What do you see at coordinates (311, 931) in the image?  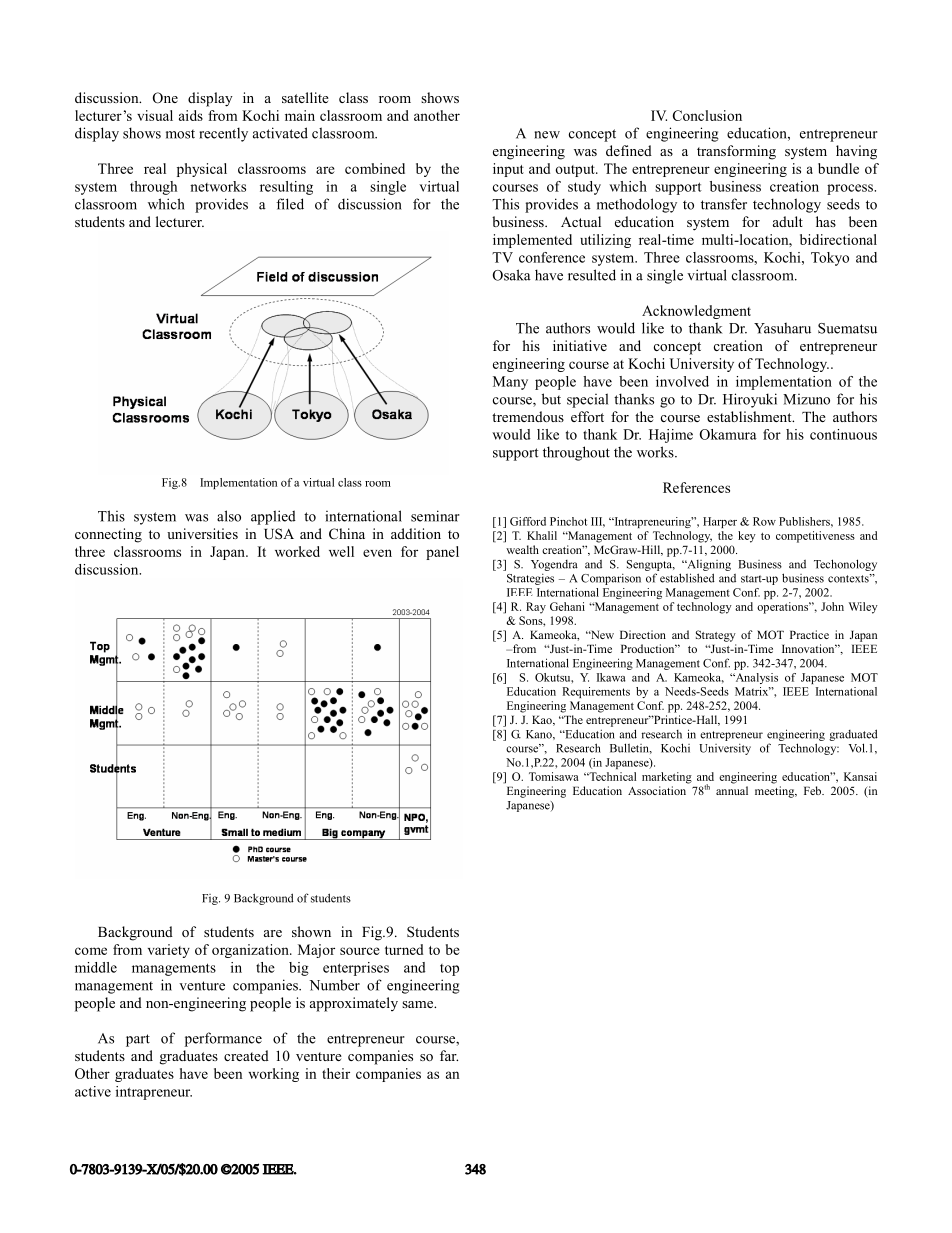 I see `shown` at bounding box center [311, 931].
